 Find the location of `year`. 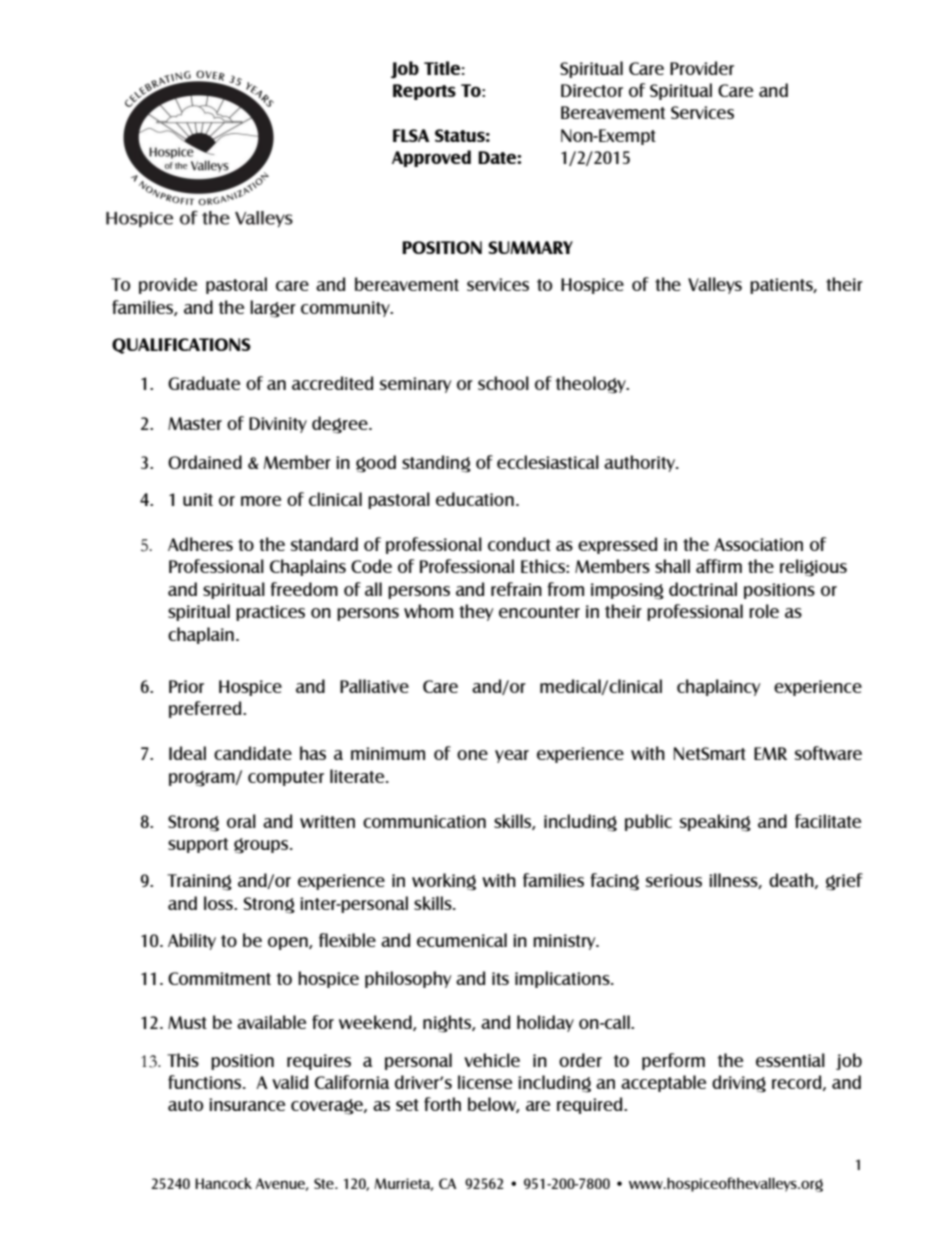

year is located at coordinates (512, 756).
